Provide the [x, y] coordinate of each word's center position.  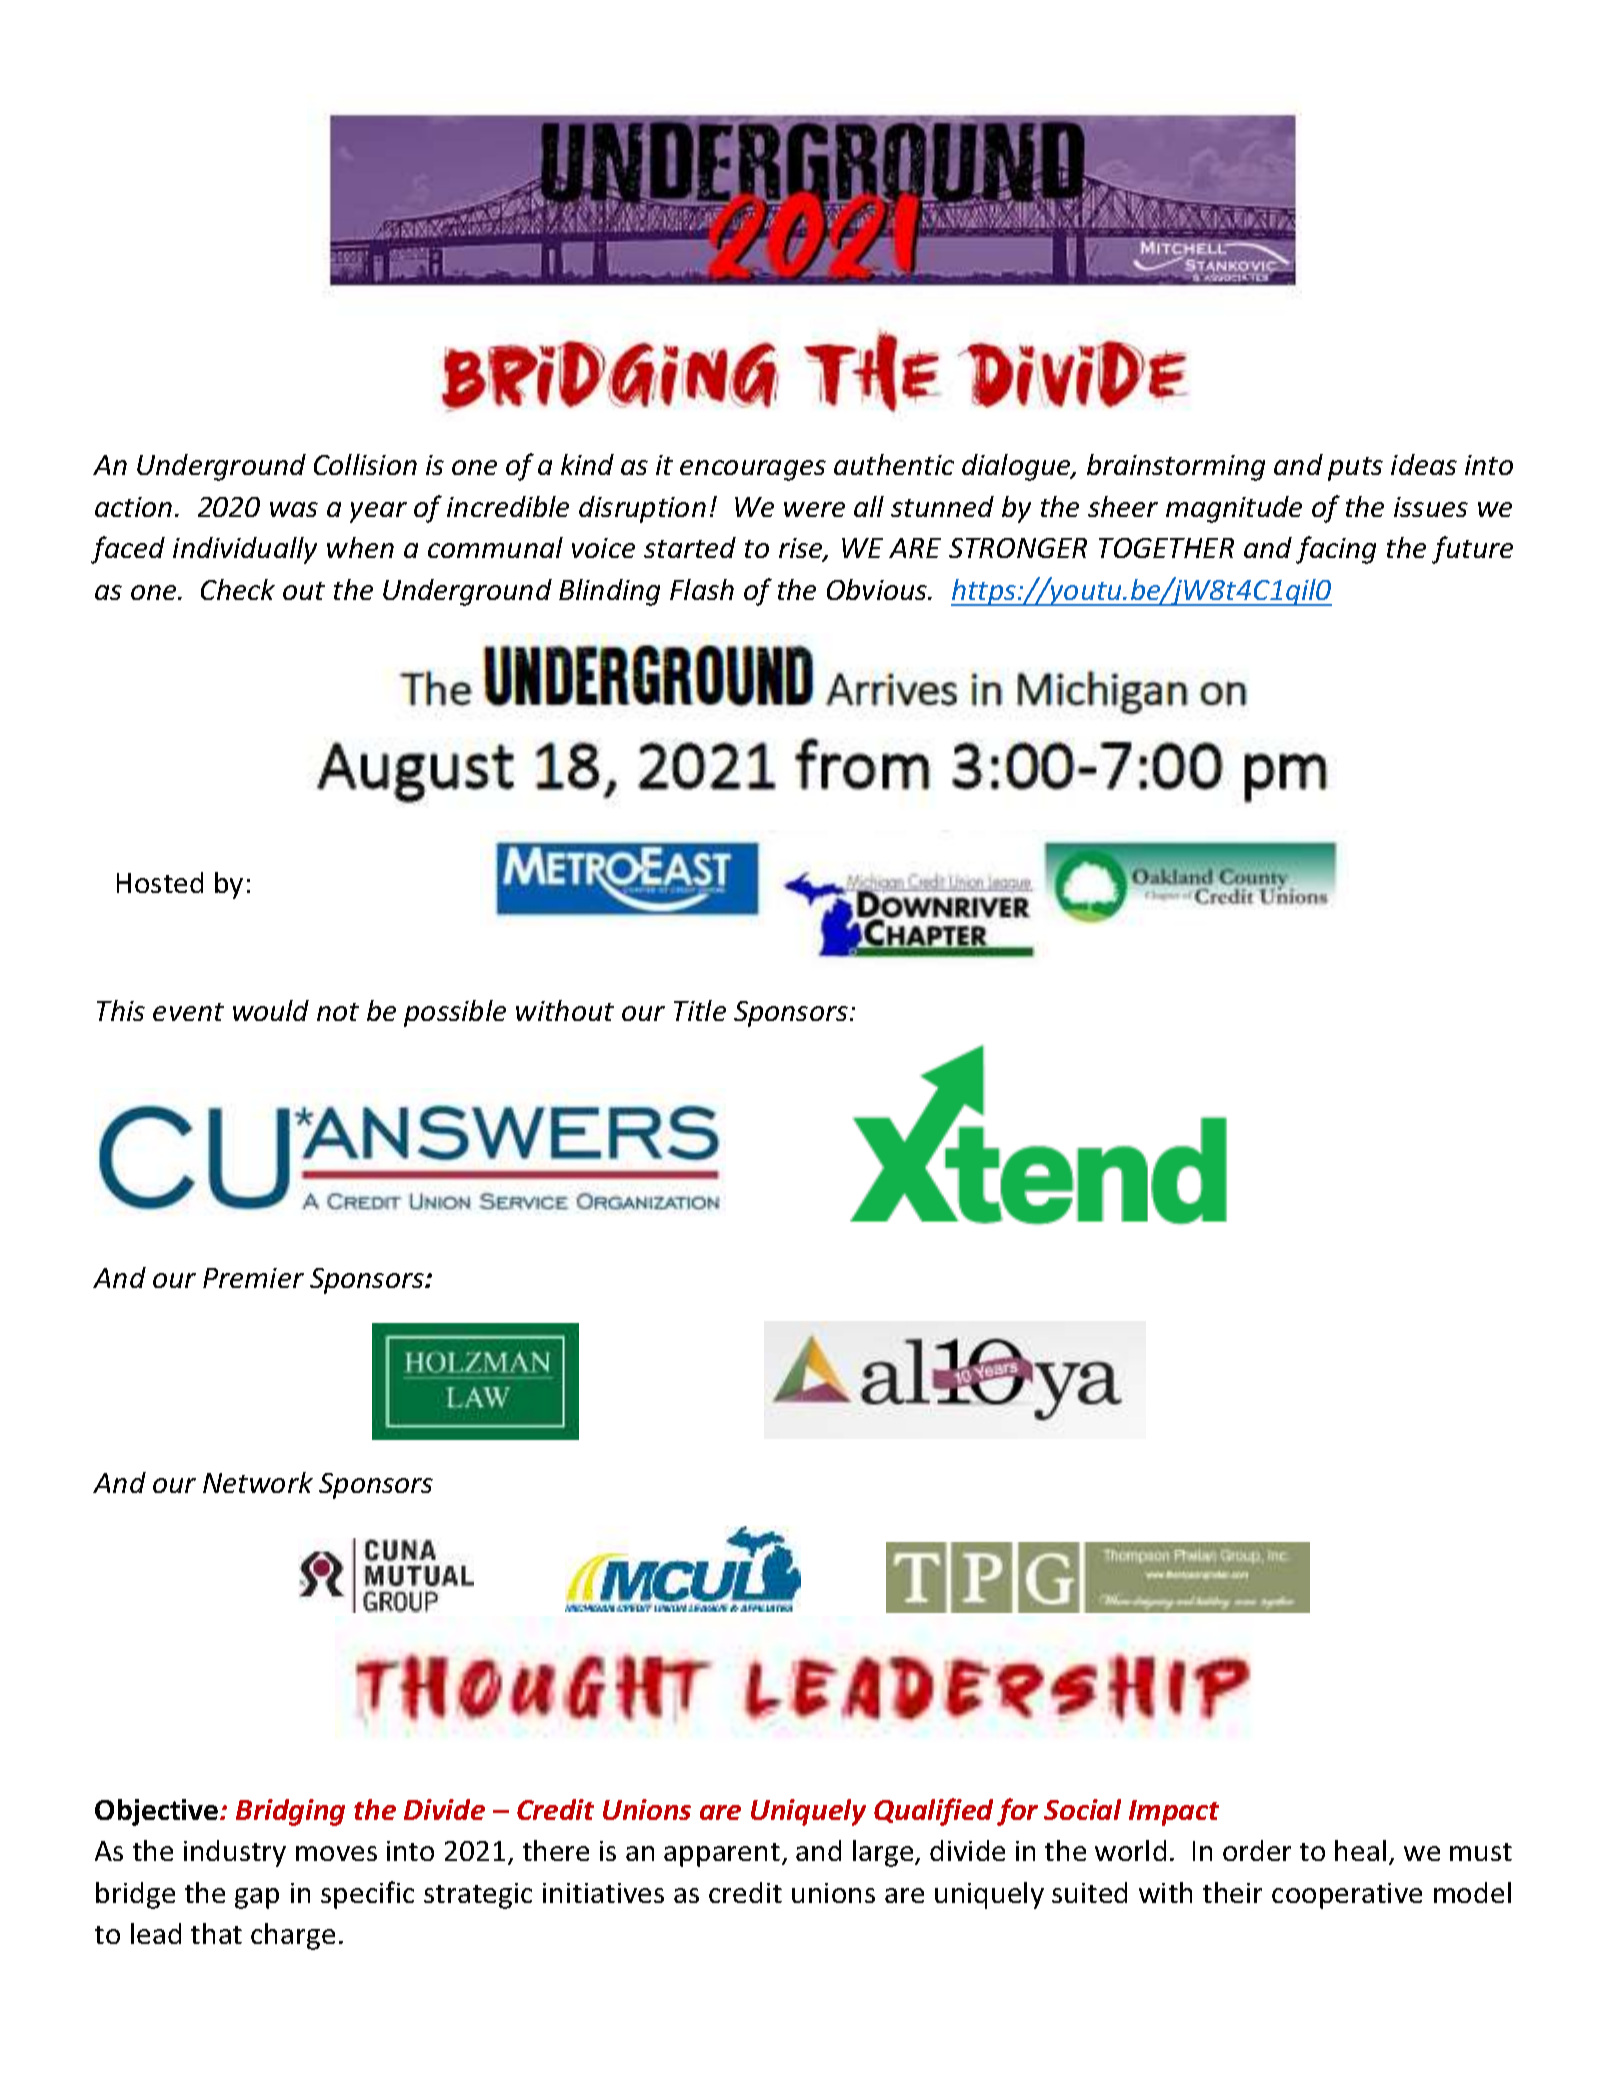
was [294, 509]
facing [1336, 550]
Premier [253, 1278]
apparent [722, 1855]
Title [700, 1010]
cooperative [1347, 1896]
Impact [1174, 1813]
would [271, 1010]
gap [257, 1898]
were [814, 509]
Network [258, 1482]
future [1472, 550]
